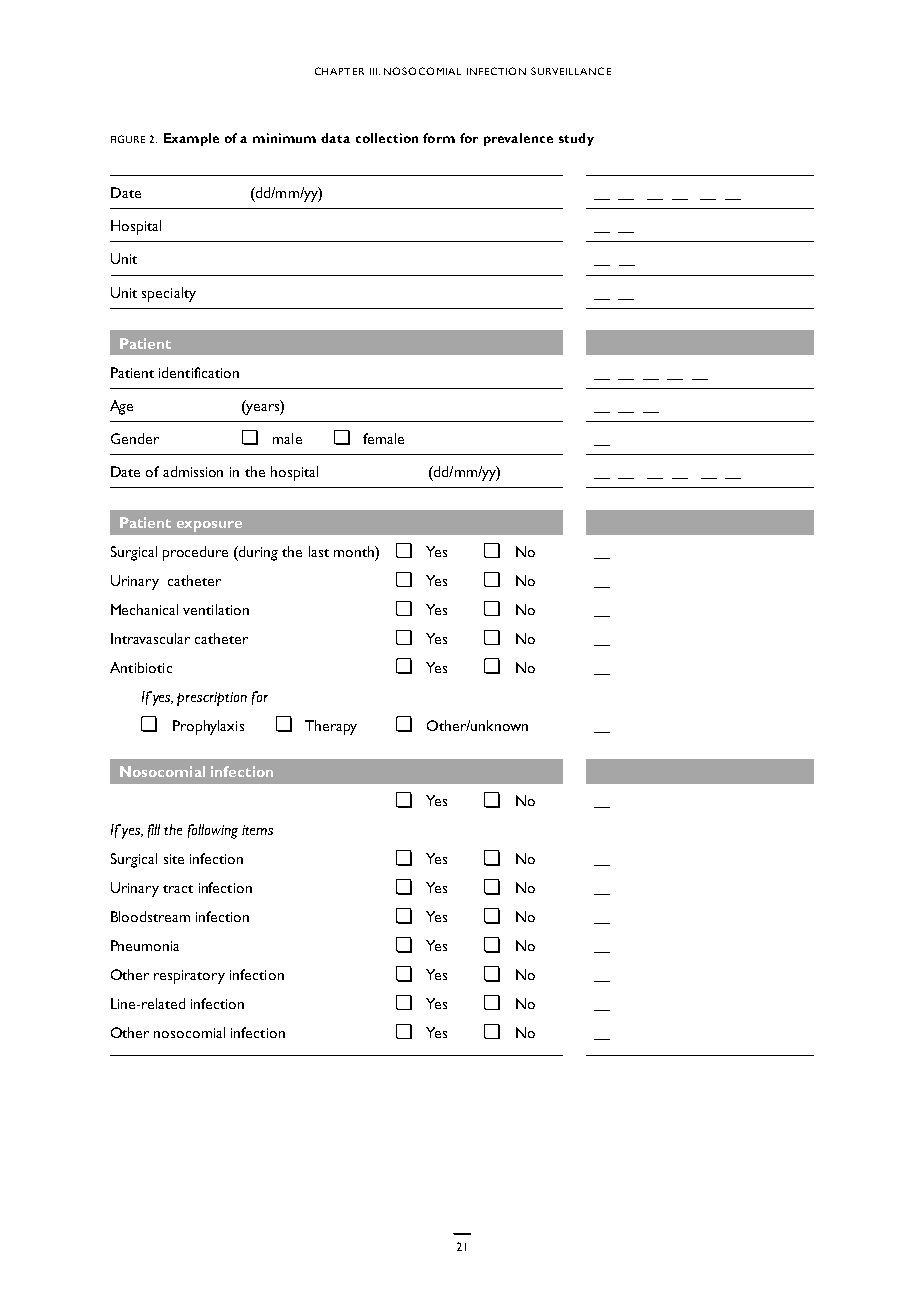 Image resolution: width=924 pixels, height=1308 pixels. I want to click on CHAPTER, so click(339, 71).
